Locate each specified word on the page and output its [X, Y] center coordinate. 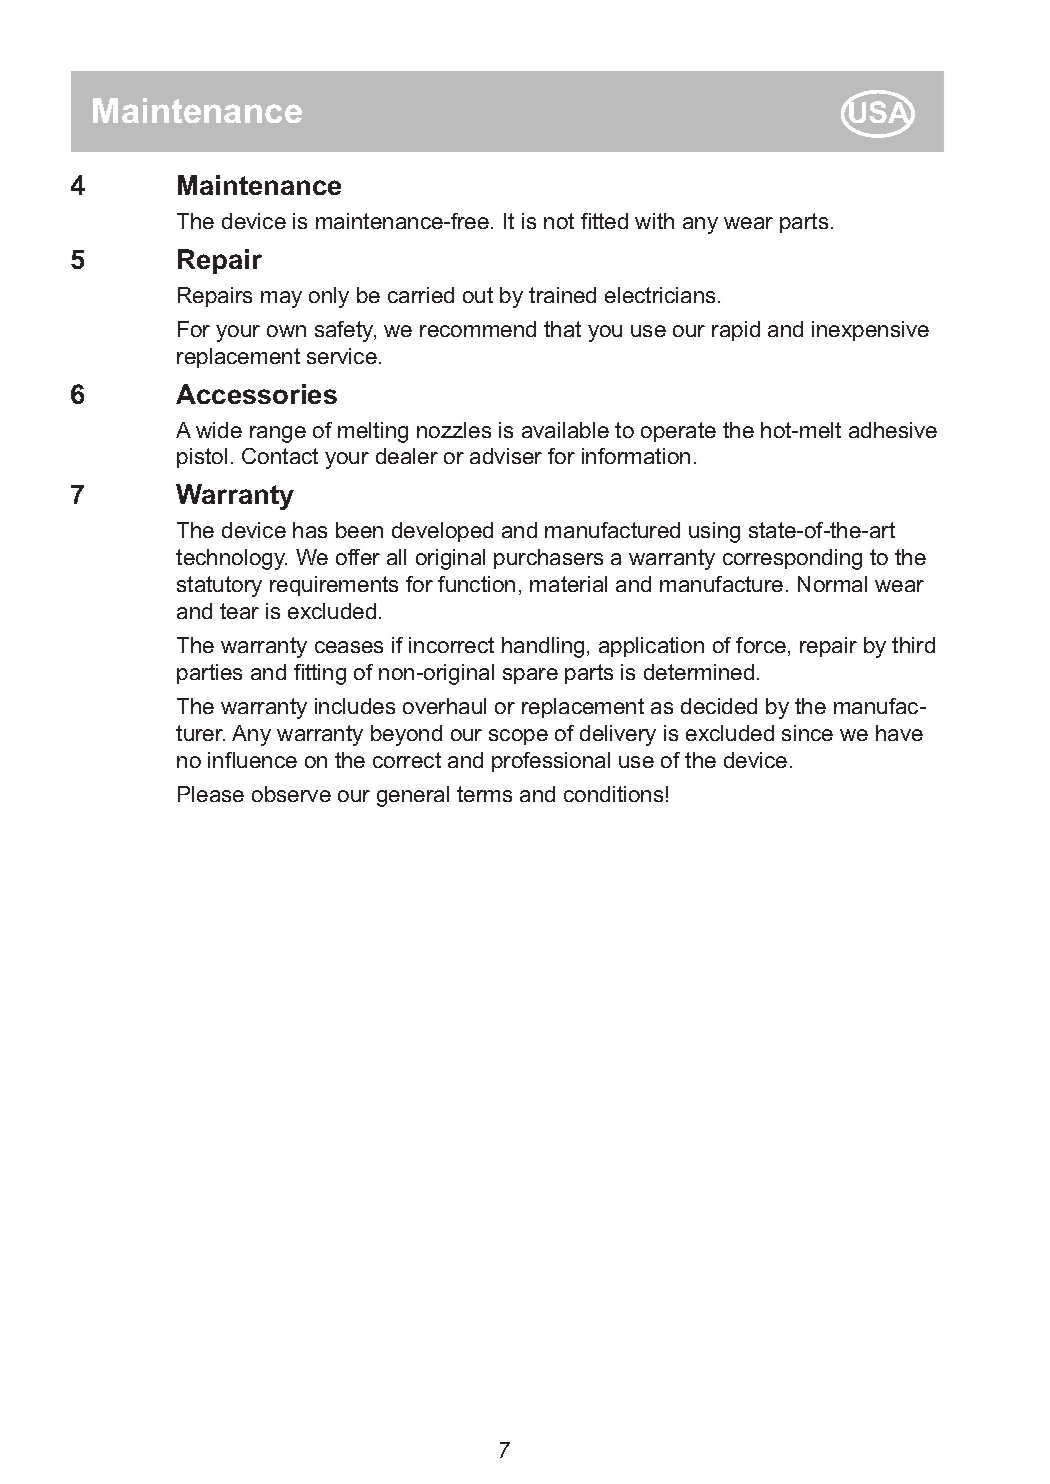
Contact [280, 456]
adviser [506, 456]
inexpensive [870, 331]
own [286, 331]
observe [291, 794]
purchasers [548, 559]
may [281, 299]
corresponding [792, 559]
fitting [320, 674]
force [761, 645]
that [562, 329]
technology [231, 559]
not [559, 221]
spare [530, 676]
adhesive [893, 430]
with [654, 221]
